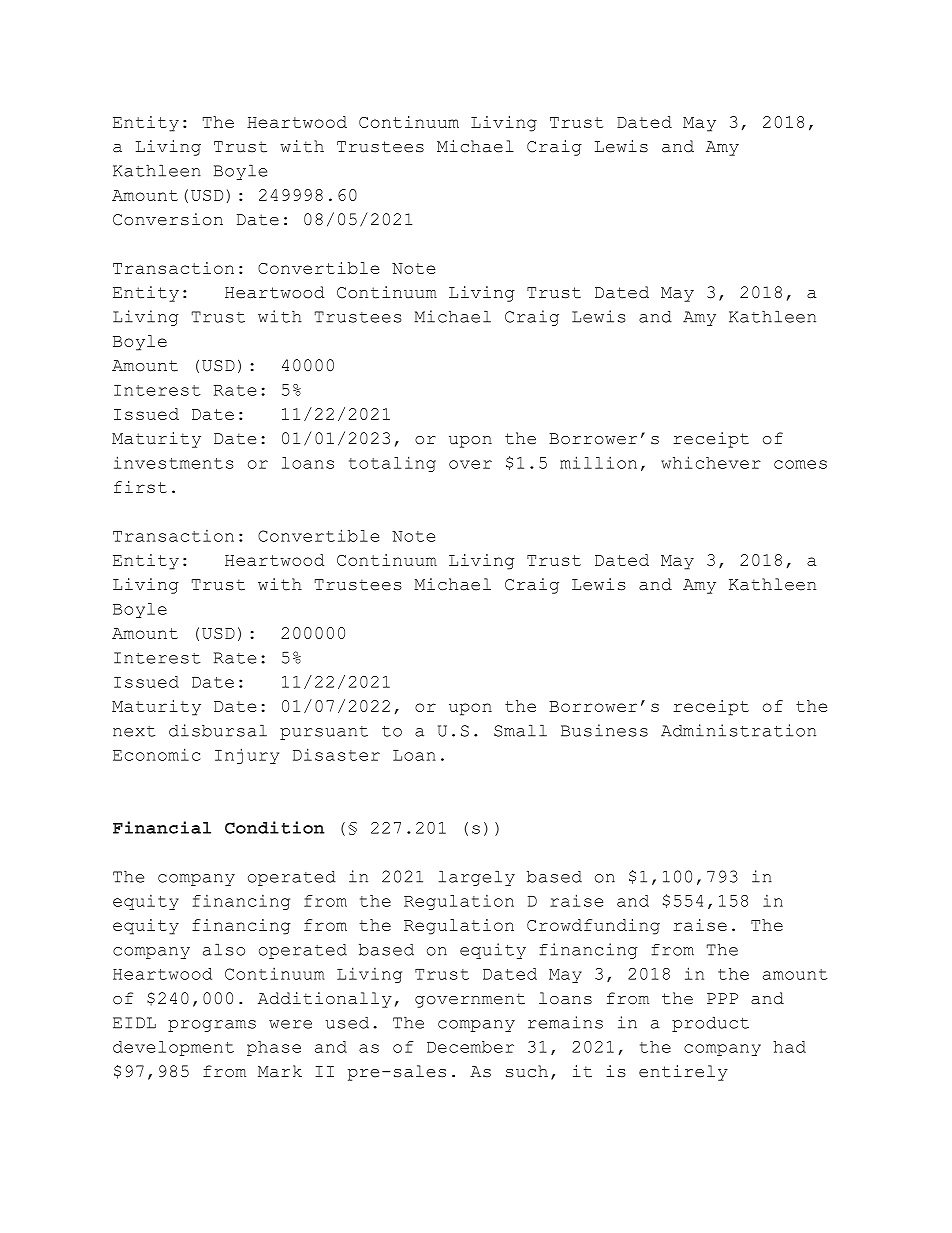  Describe the element at coordinates (738, 730) in the page. I see `Administration` at that location.
